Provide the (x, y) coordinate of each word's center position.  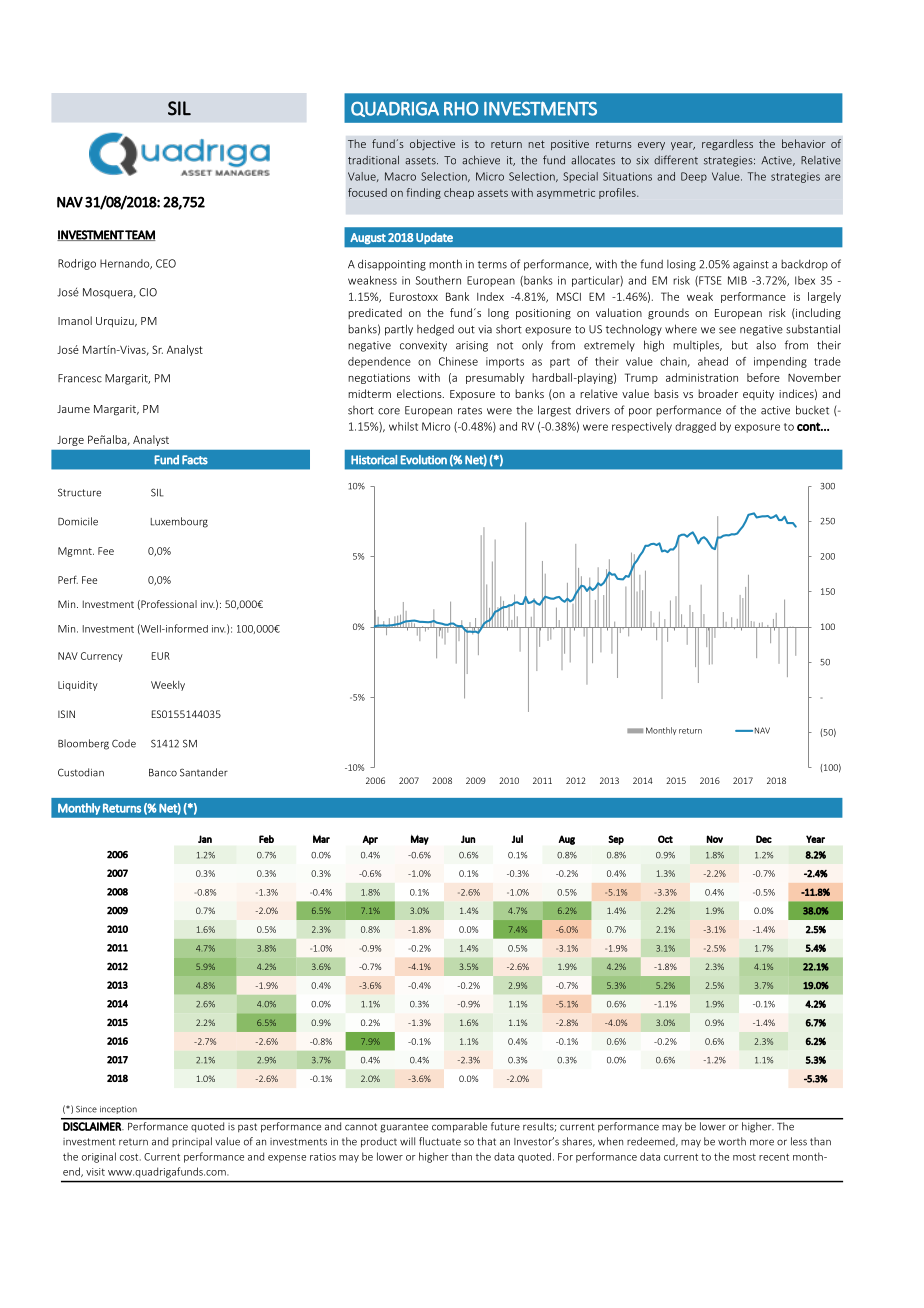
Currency (102, 657)
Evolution (424, 460)
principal (192, 1142)
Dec (764, 839)
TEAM (140, 235)
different (676, 160)
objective (432, 144)
